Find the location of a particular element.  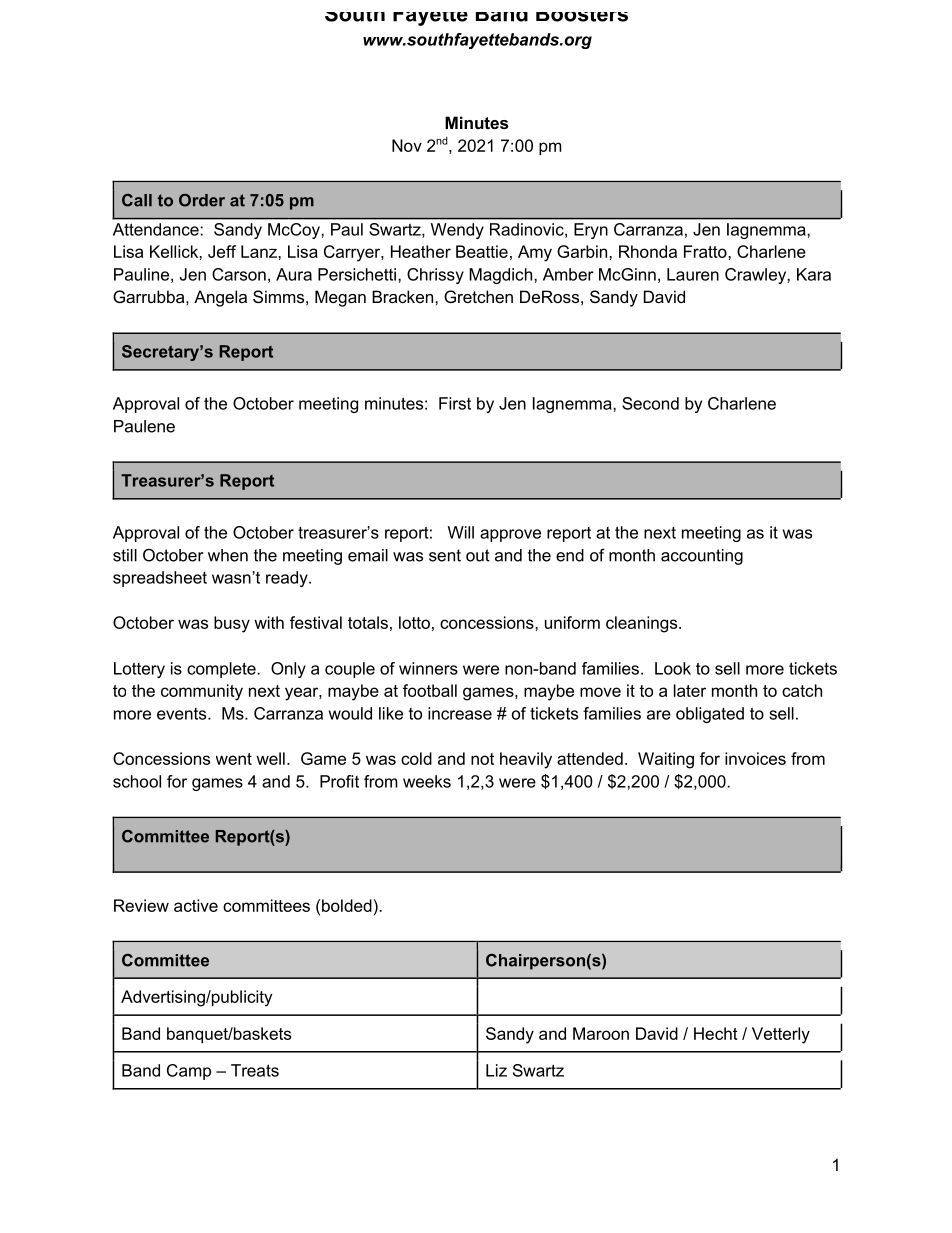

Will is located at coordinates (461, 532).
